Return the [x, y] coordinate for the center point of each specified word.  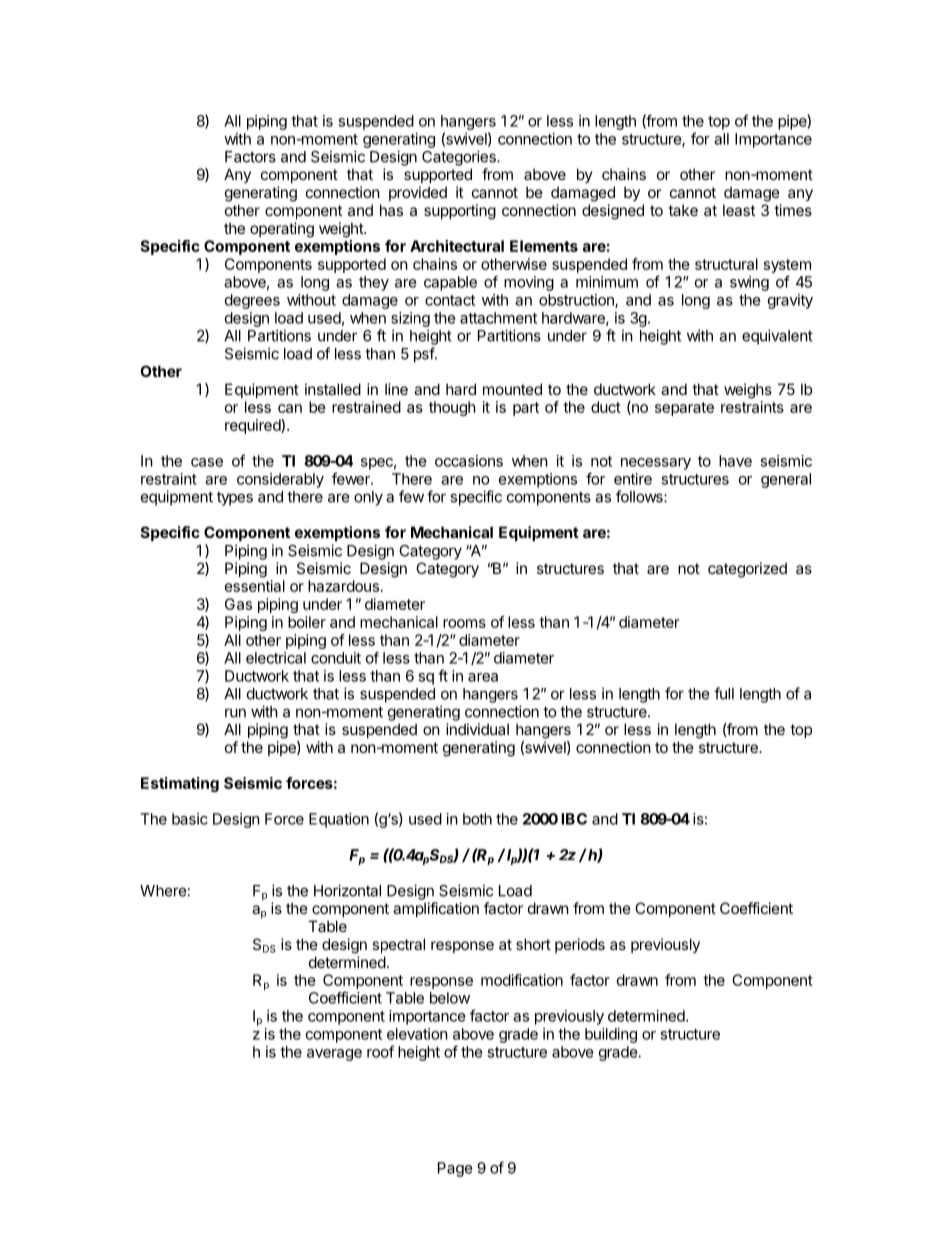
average [334, 1055]
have [735, 461]
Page [455, 1169]
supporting [460, 212]
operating [282, 230]
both [477, 819]
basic [190, 819]
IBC [574, 819]
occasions [469, 461]
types [235, 499]
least [739, 210]
